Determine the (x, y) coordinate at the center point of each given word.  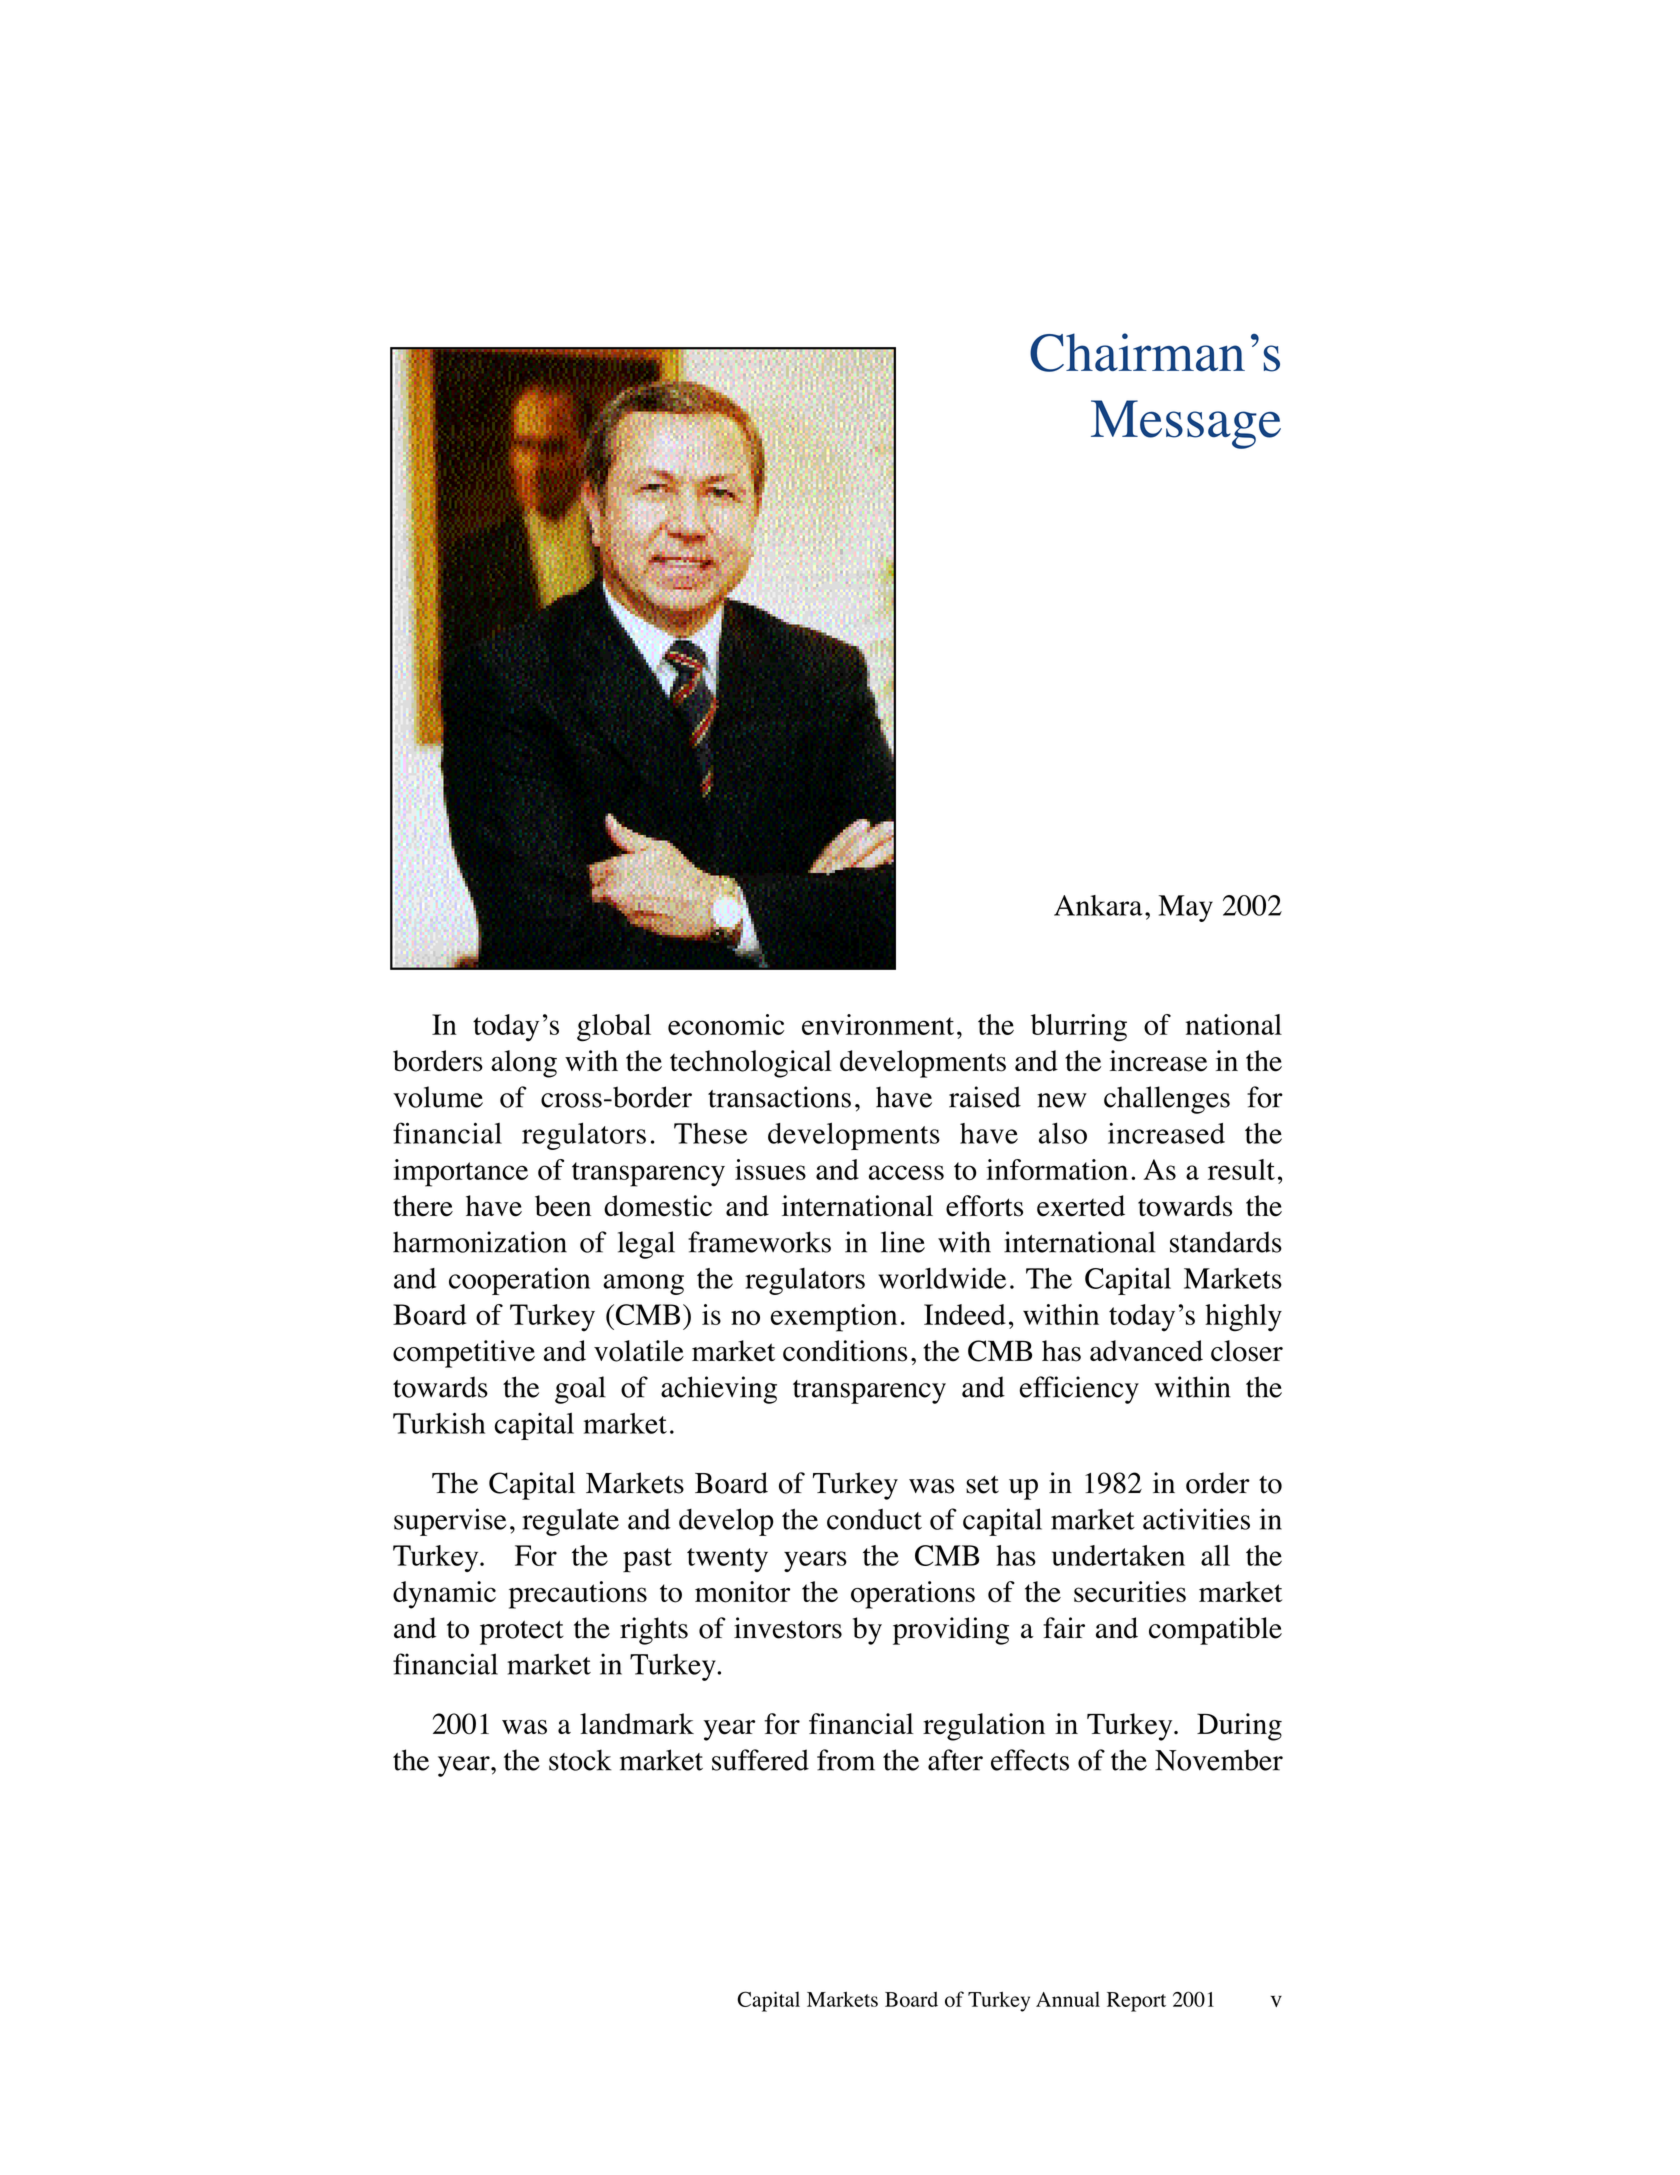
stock (580, 1760)
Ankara (1098, 905)
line (903, 1242)
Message (1186, 424)
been (563, 1206)
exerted (1081, 1206)
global (614, 1028)
